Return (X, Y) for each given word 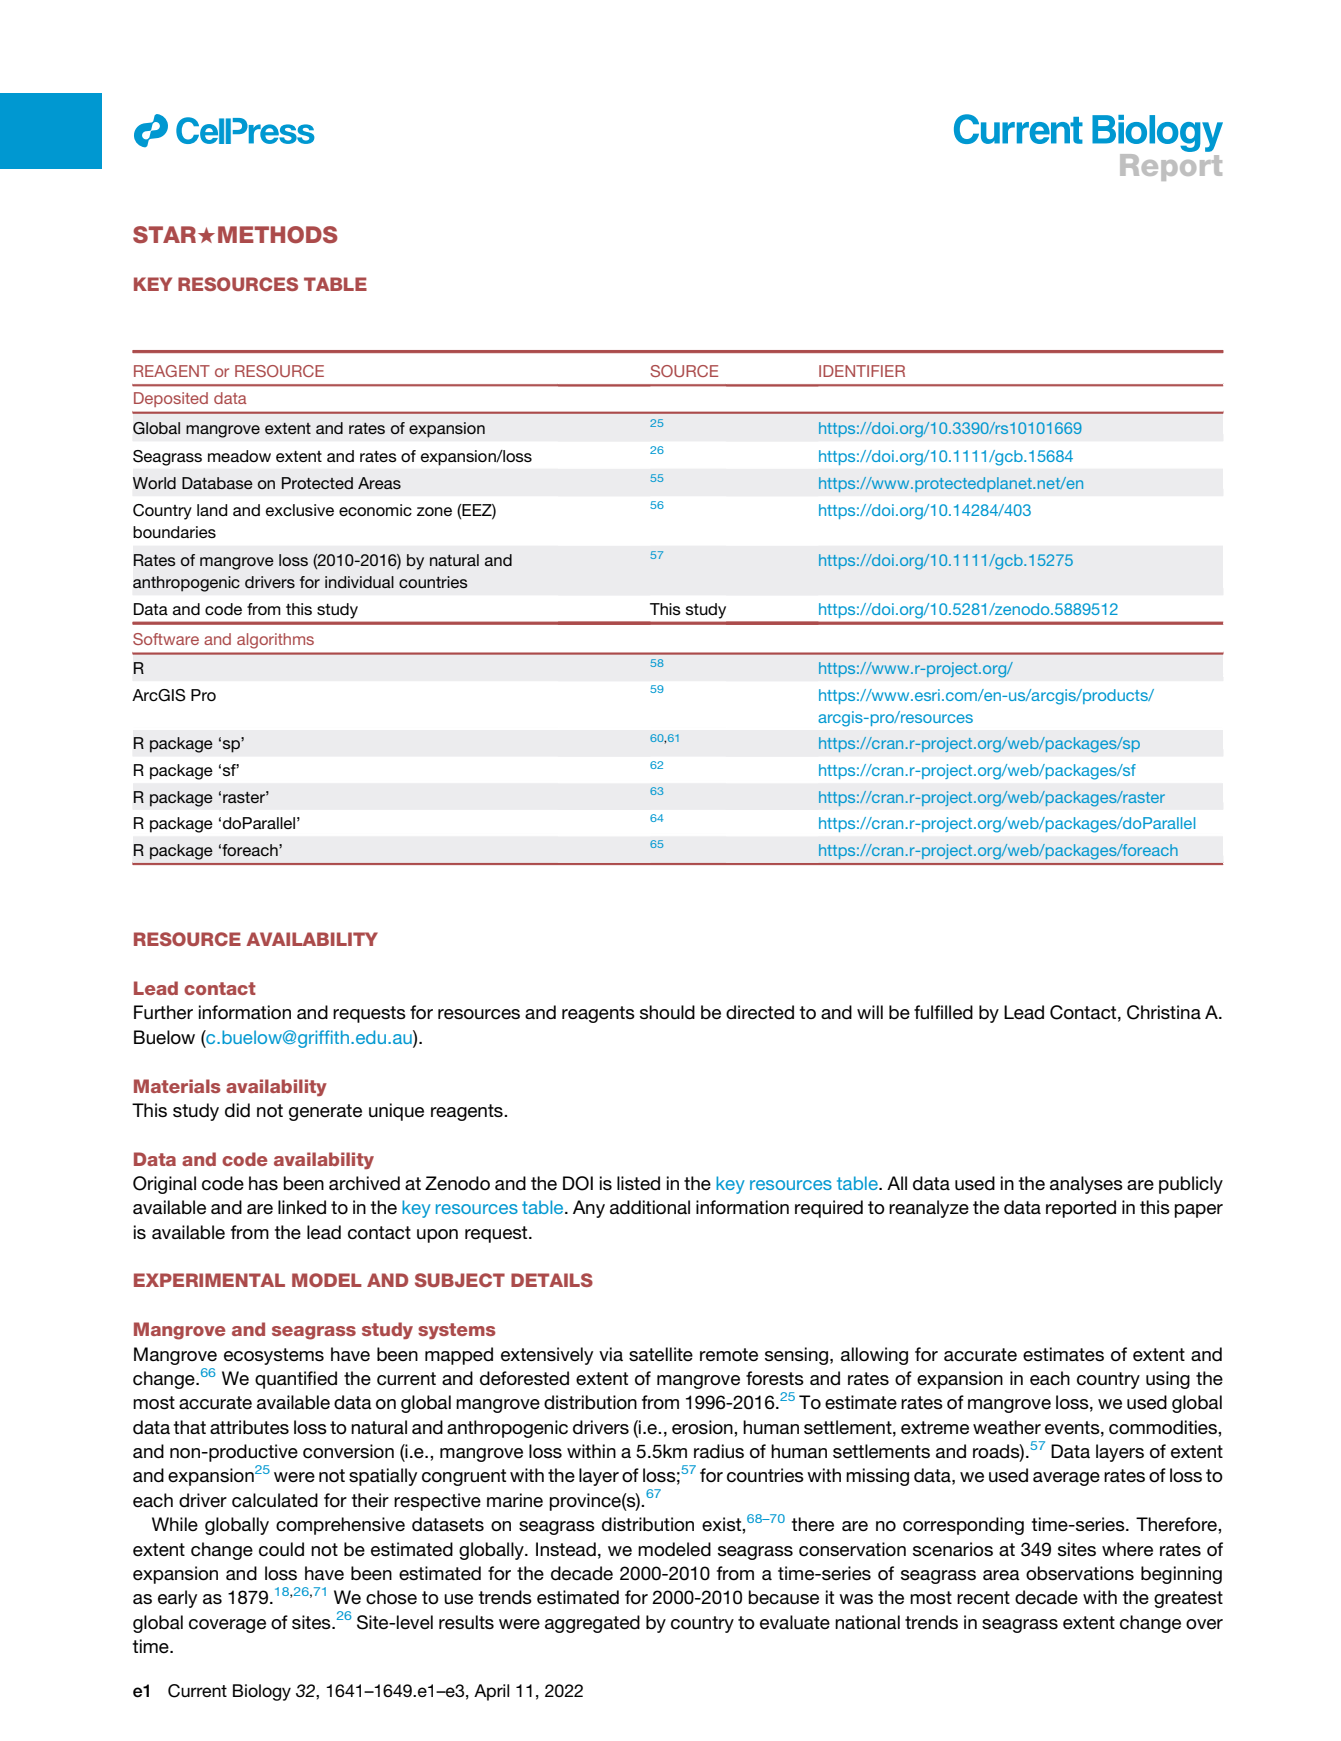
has (263, 1183)
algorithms (275, 641)
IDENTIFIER (862, 371)
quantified (296, 1380)
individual (359, 582)
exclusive (300, 510)
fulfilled (943, 1012)
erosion (703, 1427)
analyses (1086, 1185)
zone (434, 511)
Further (163, 1012)
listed (638, 1183)
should (667, 1012)
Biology (262, 1692)
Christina (1164, 1012)
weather (1007, 1427)
